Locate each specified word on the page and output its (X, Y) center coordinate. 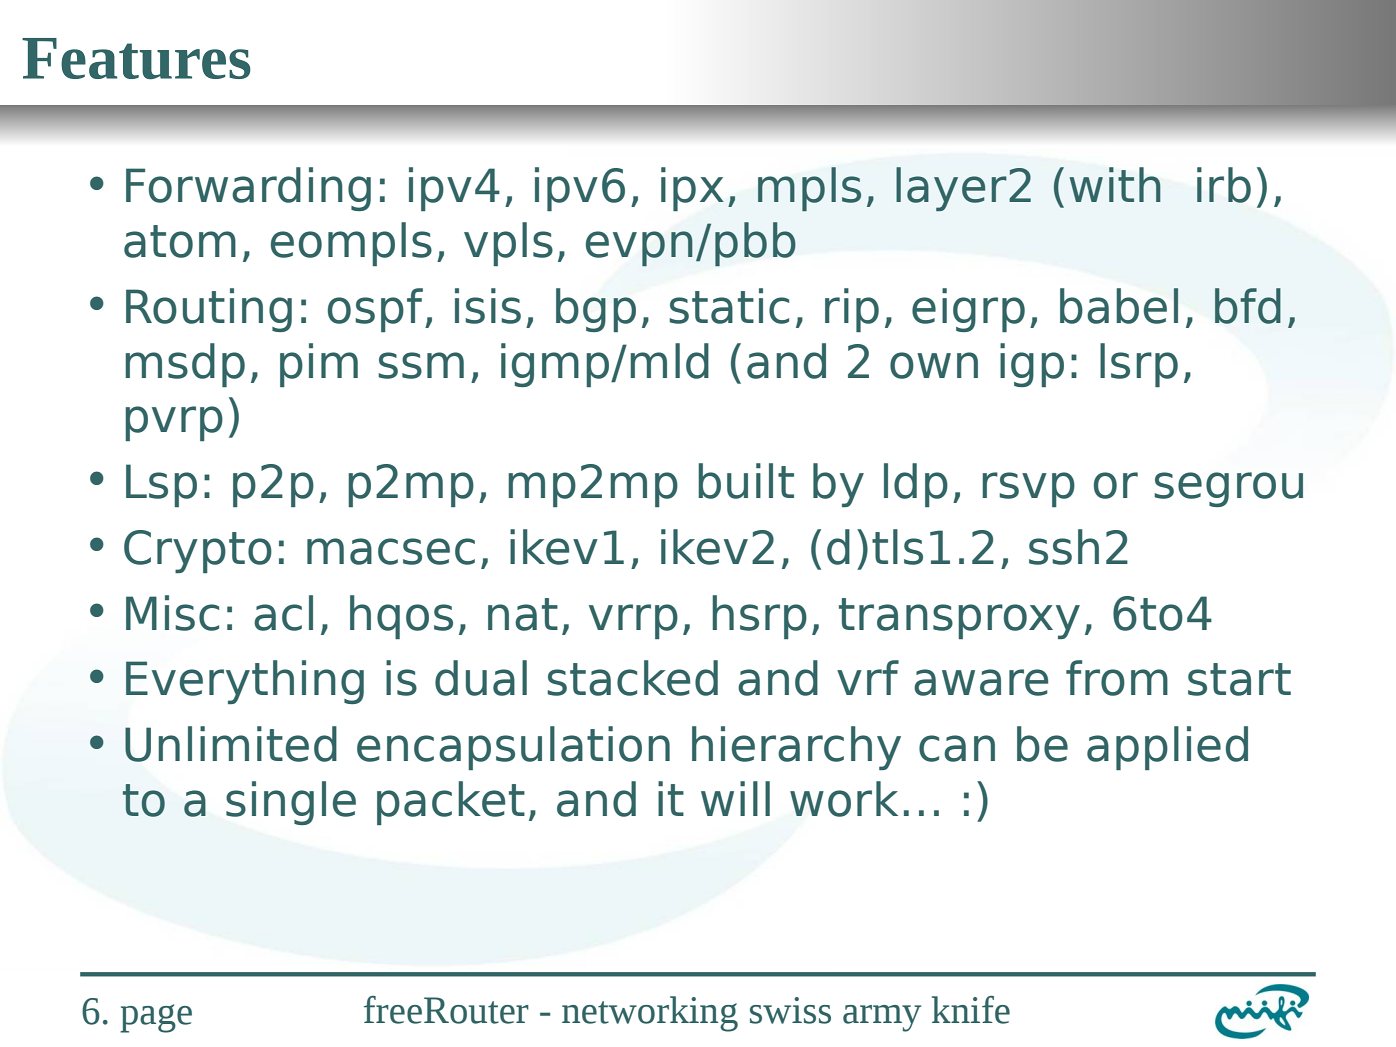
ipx (692, 189)
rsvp (1028, 489)
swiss (790, 1010)
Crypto (198, 551)
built (746, 481)
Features (136, 58)
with (1115, 184)
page (156, 1018)
